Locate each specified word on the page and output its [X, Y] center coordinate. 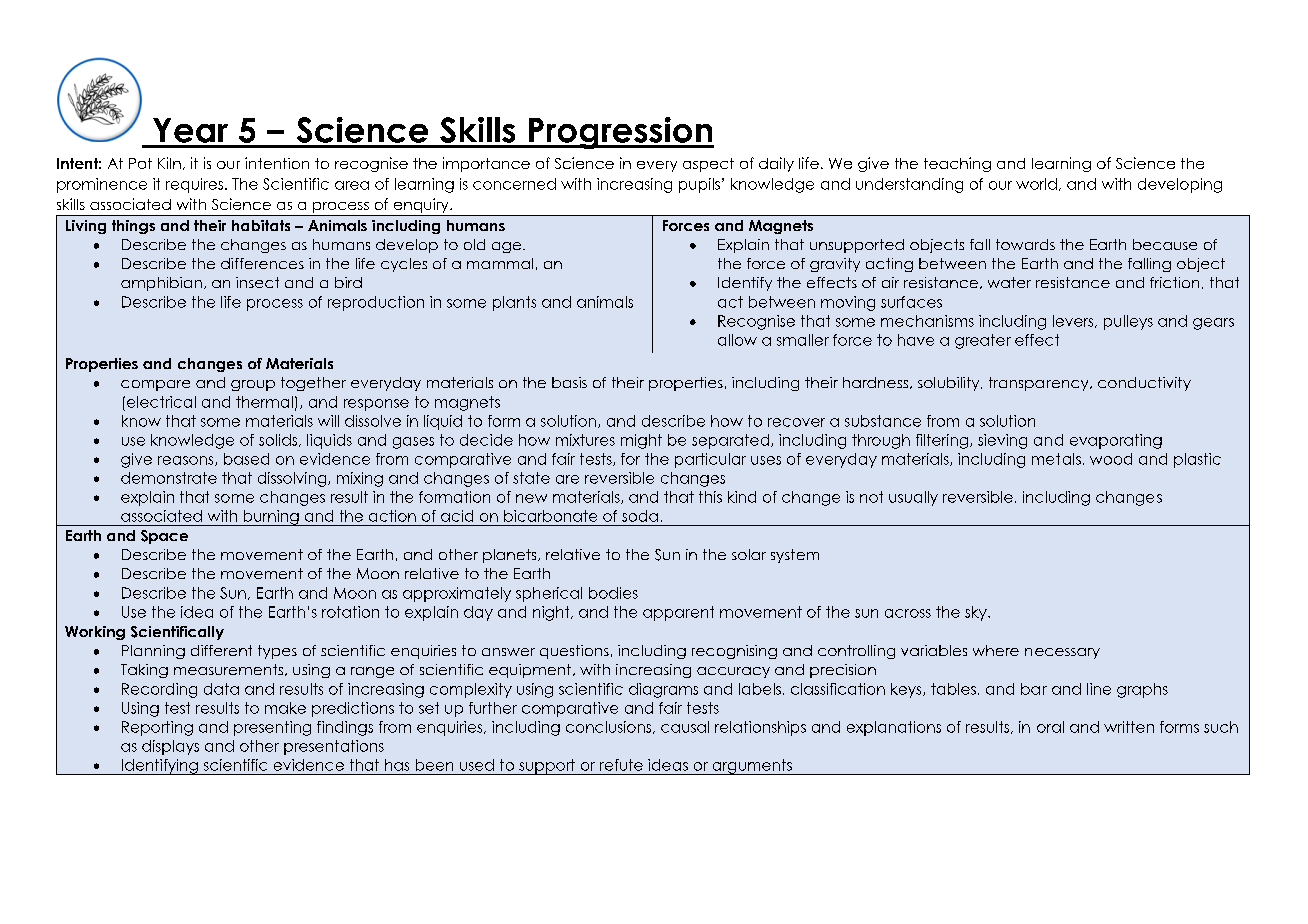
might [641, 441]
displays [170, 747]
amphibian [161, 284]
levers [1074, 321]
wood [1111, 459]
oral [1050, 727]
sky [977, 613]
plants [514, 303]
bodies [613, 593]
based [246, 459]
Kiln [169, 163]
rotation [350, 612]
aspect [708, 165]
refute [621, 765]
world [1036, 184]
